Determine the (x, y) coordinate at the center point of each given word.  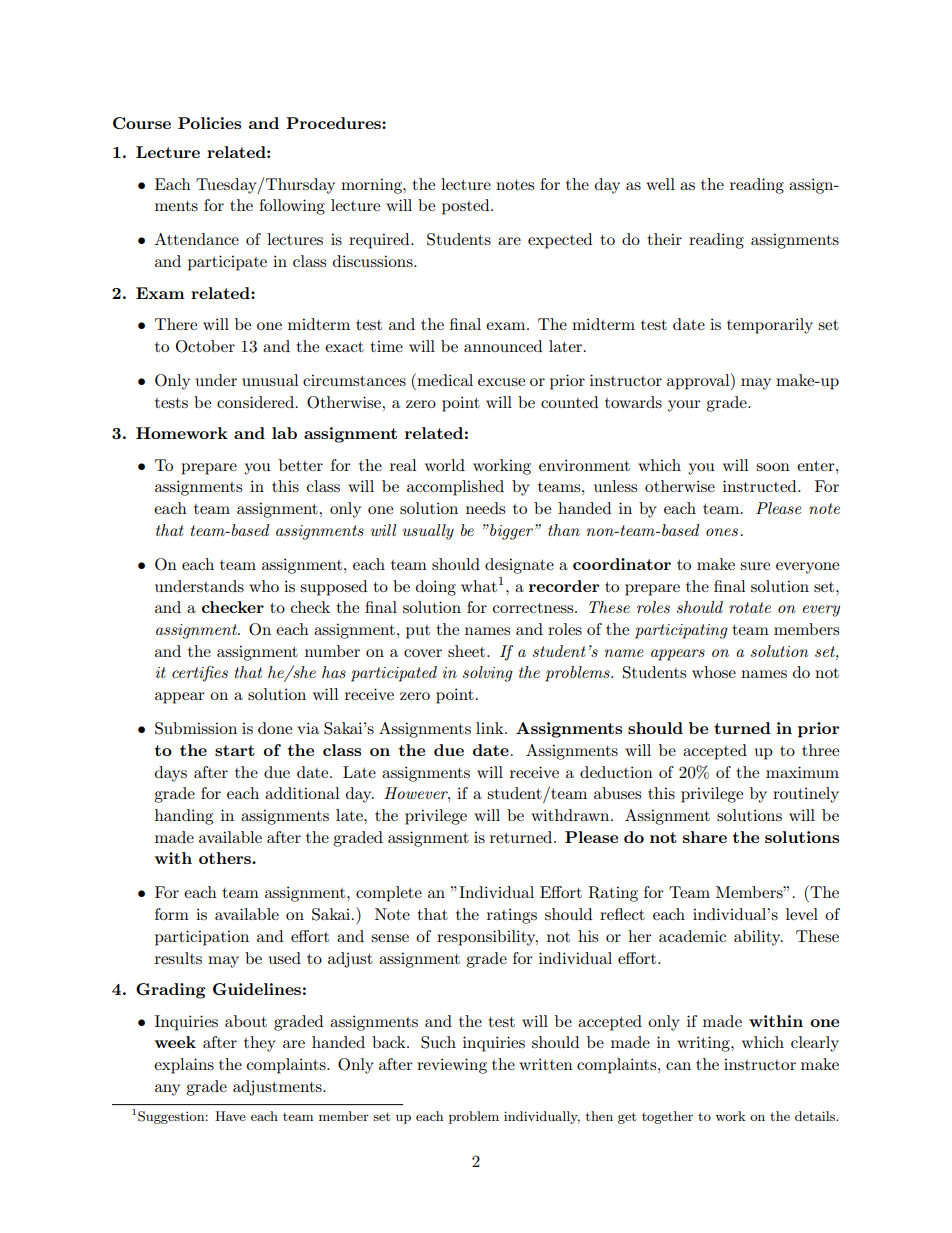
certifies (200, 674)
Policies (209, 123)
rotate (750, 607)
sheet (468, 651)
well (660, 184)
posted (467, 207)
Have (230, 1116)
